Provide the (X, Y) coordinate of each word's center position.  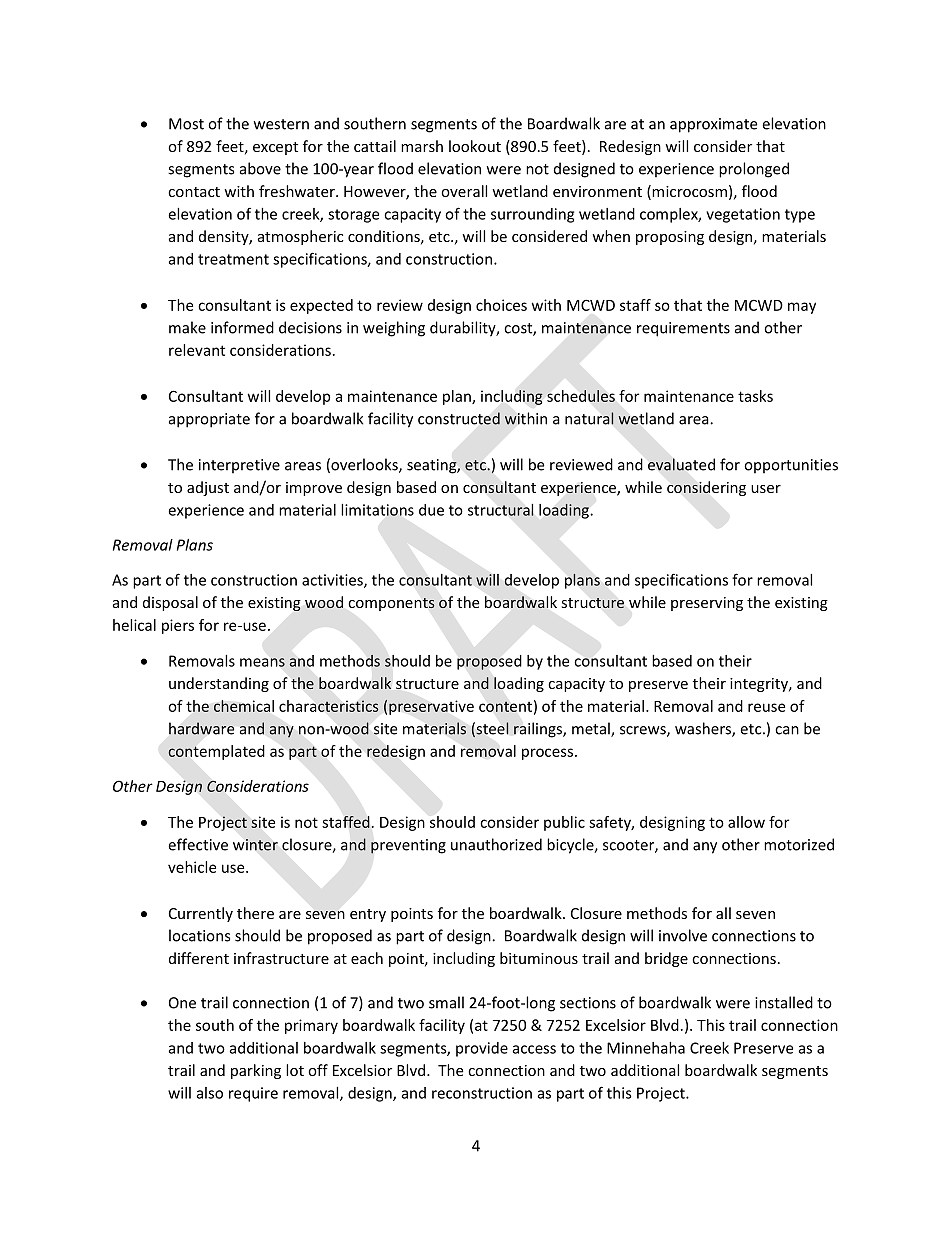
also (210, 1093)
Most (186, 124)
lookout (475, 146)
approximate (713, 125)
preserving (707, 604)
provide (482, 1049)
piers (178, 626)
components (391, 604)
